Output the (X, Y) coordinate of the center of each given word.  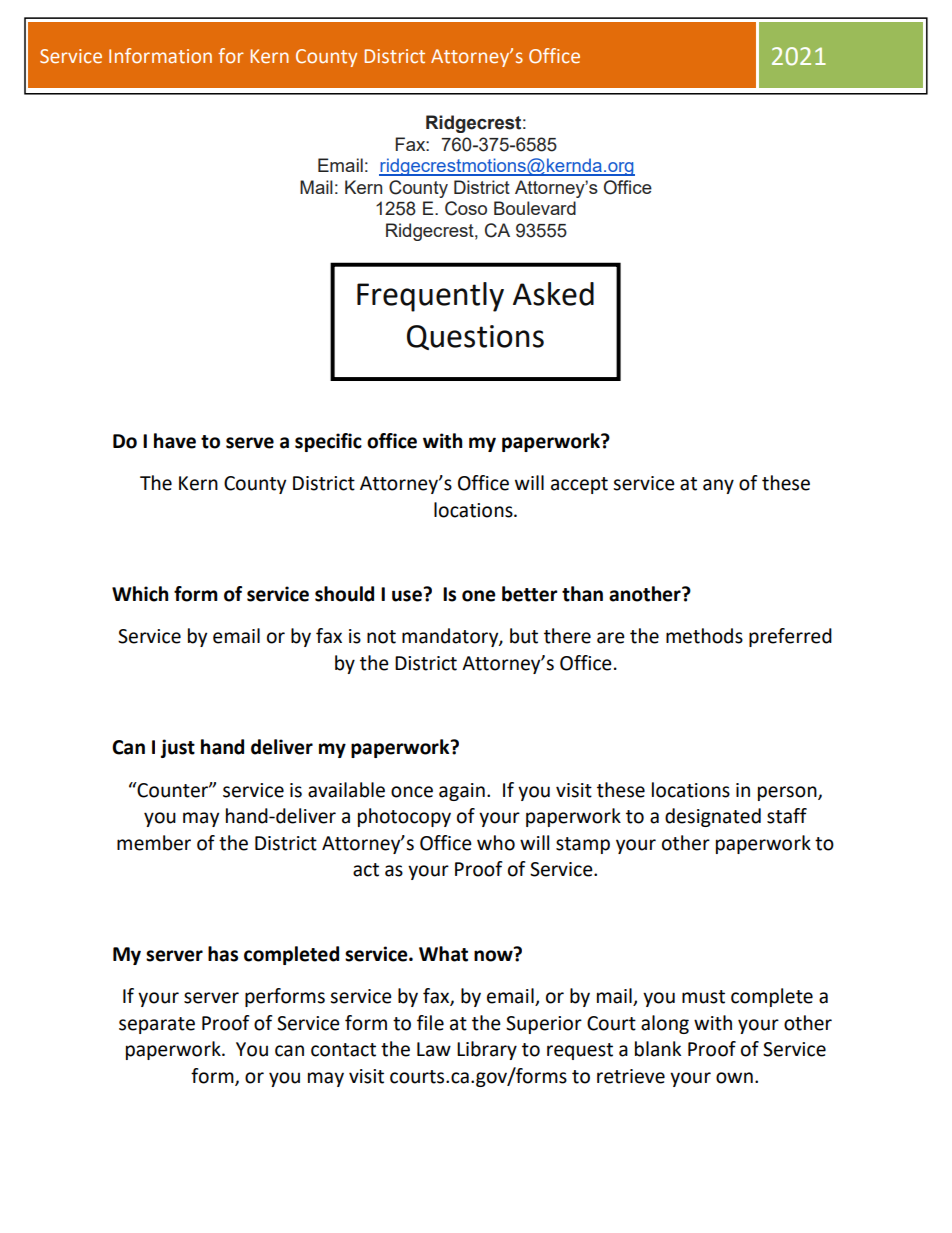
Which (140, 594)
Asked (553, 294)
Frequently (430, 297)
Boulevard (535, 208)
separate (157, 1025)
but (524, 636)
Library (487, 1050)
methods (704, 636)
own (734, 1078)
